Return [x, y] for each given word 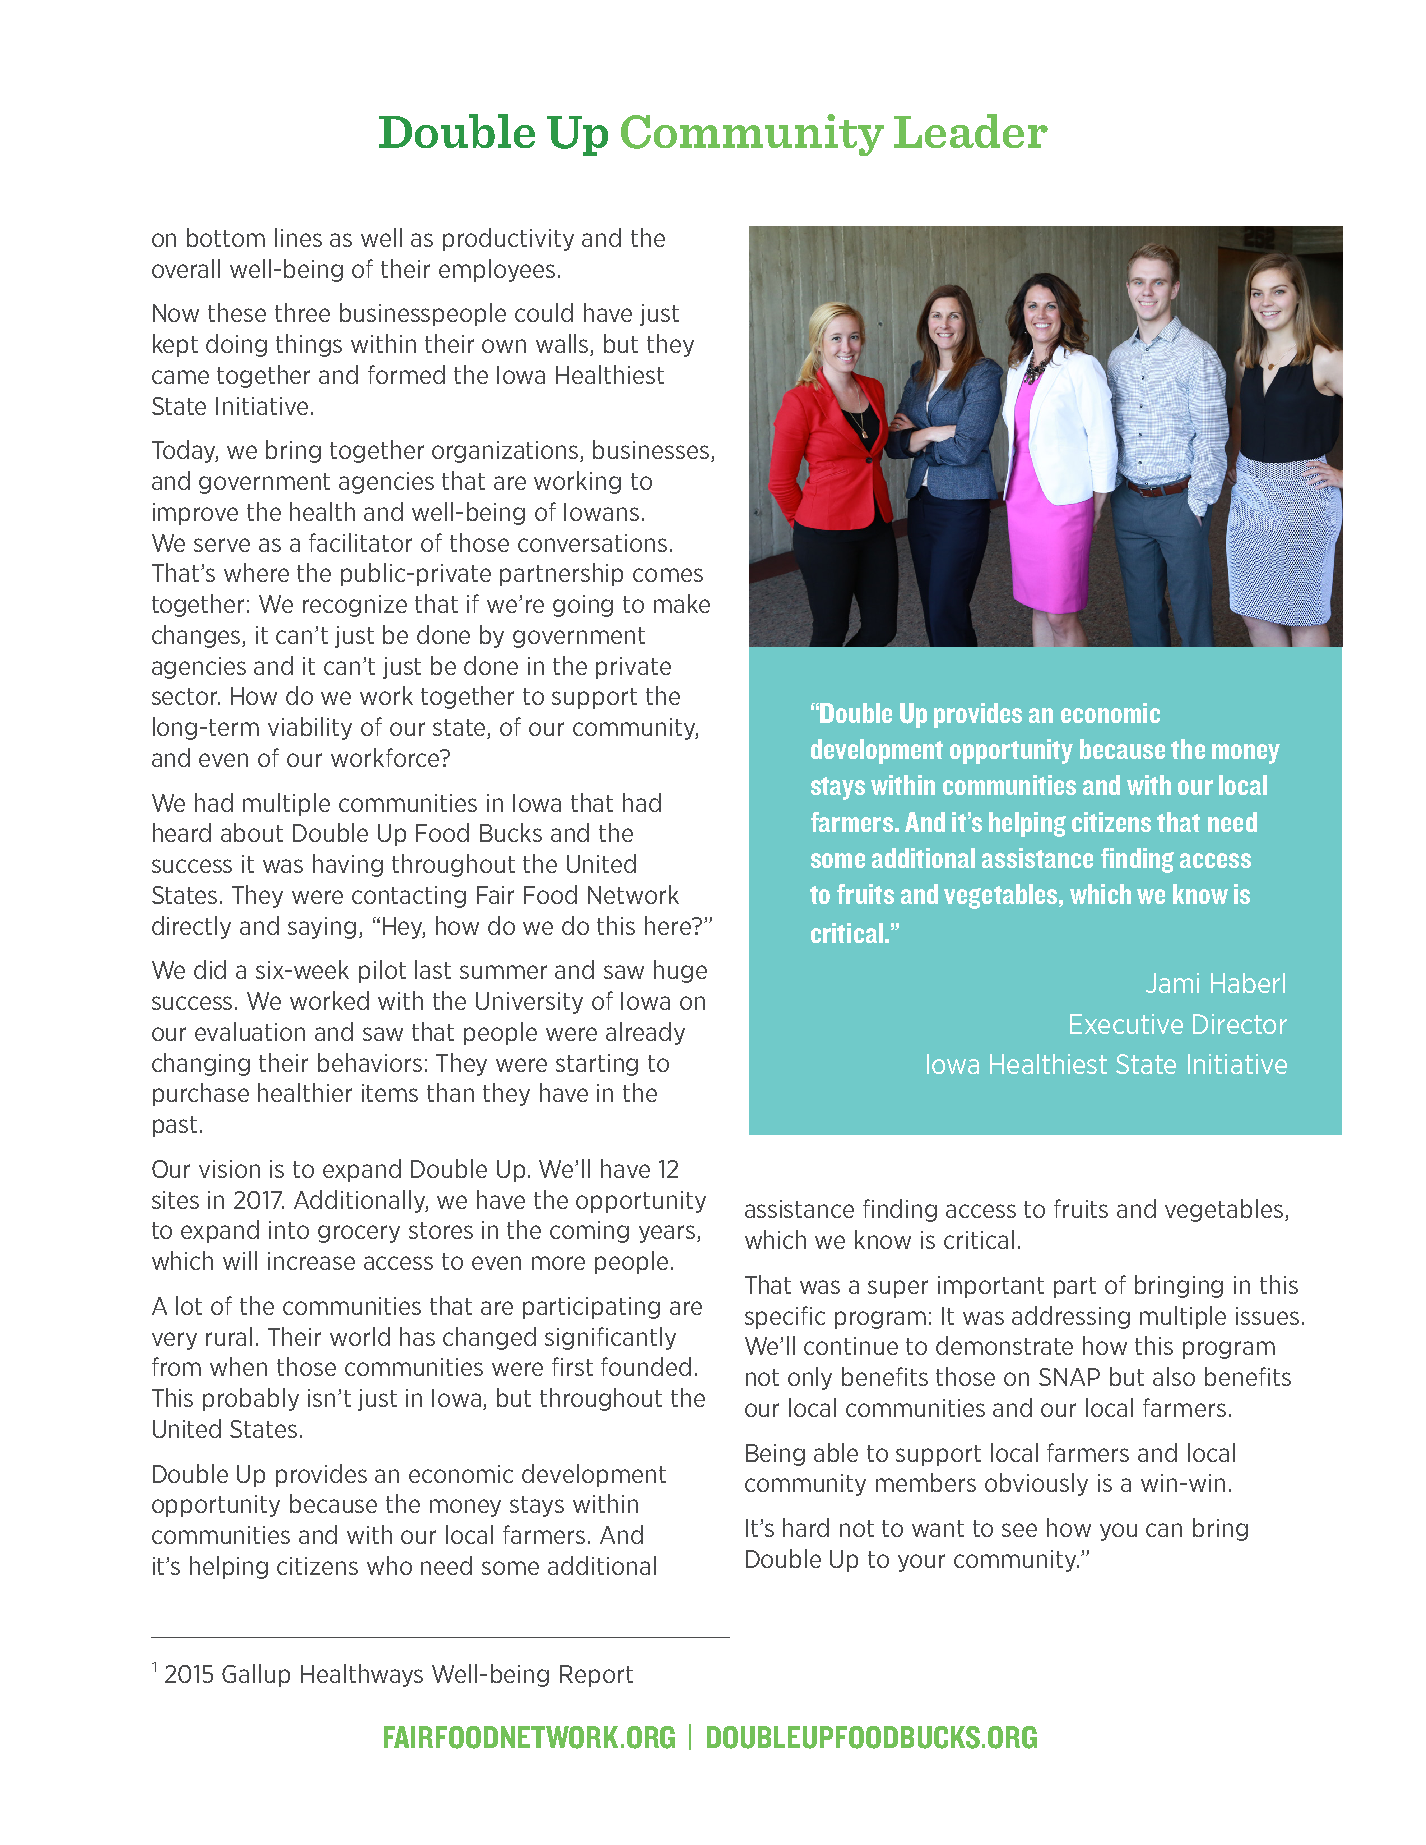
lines [298, 237]
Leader [971, 131]
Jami [1172, 983]
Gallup [256, 1675]
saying [322, 928]
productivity [508, 239]
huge [680, 971]
